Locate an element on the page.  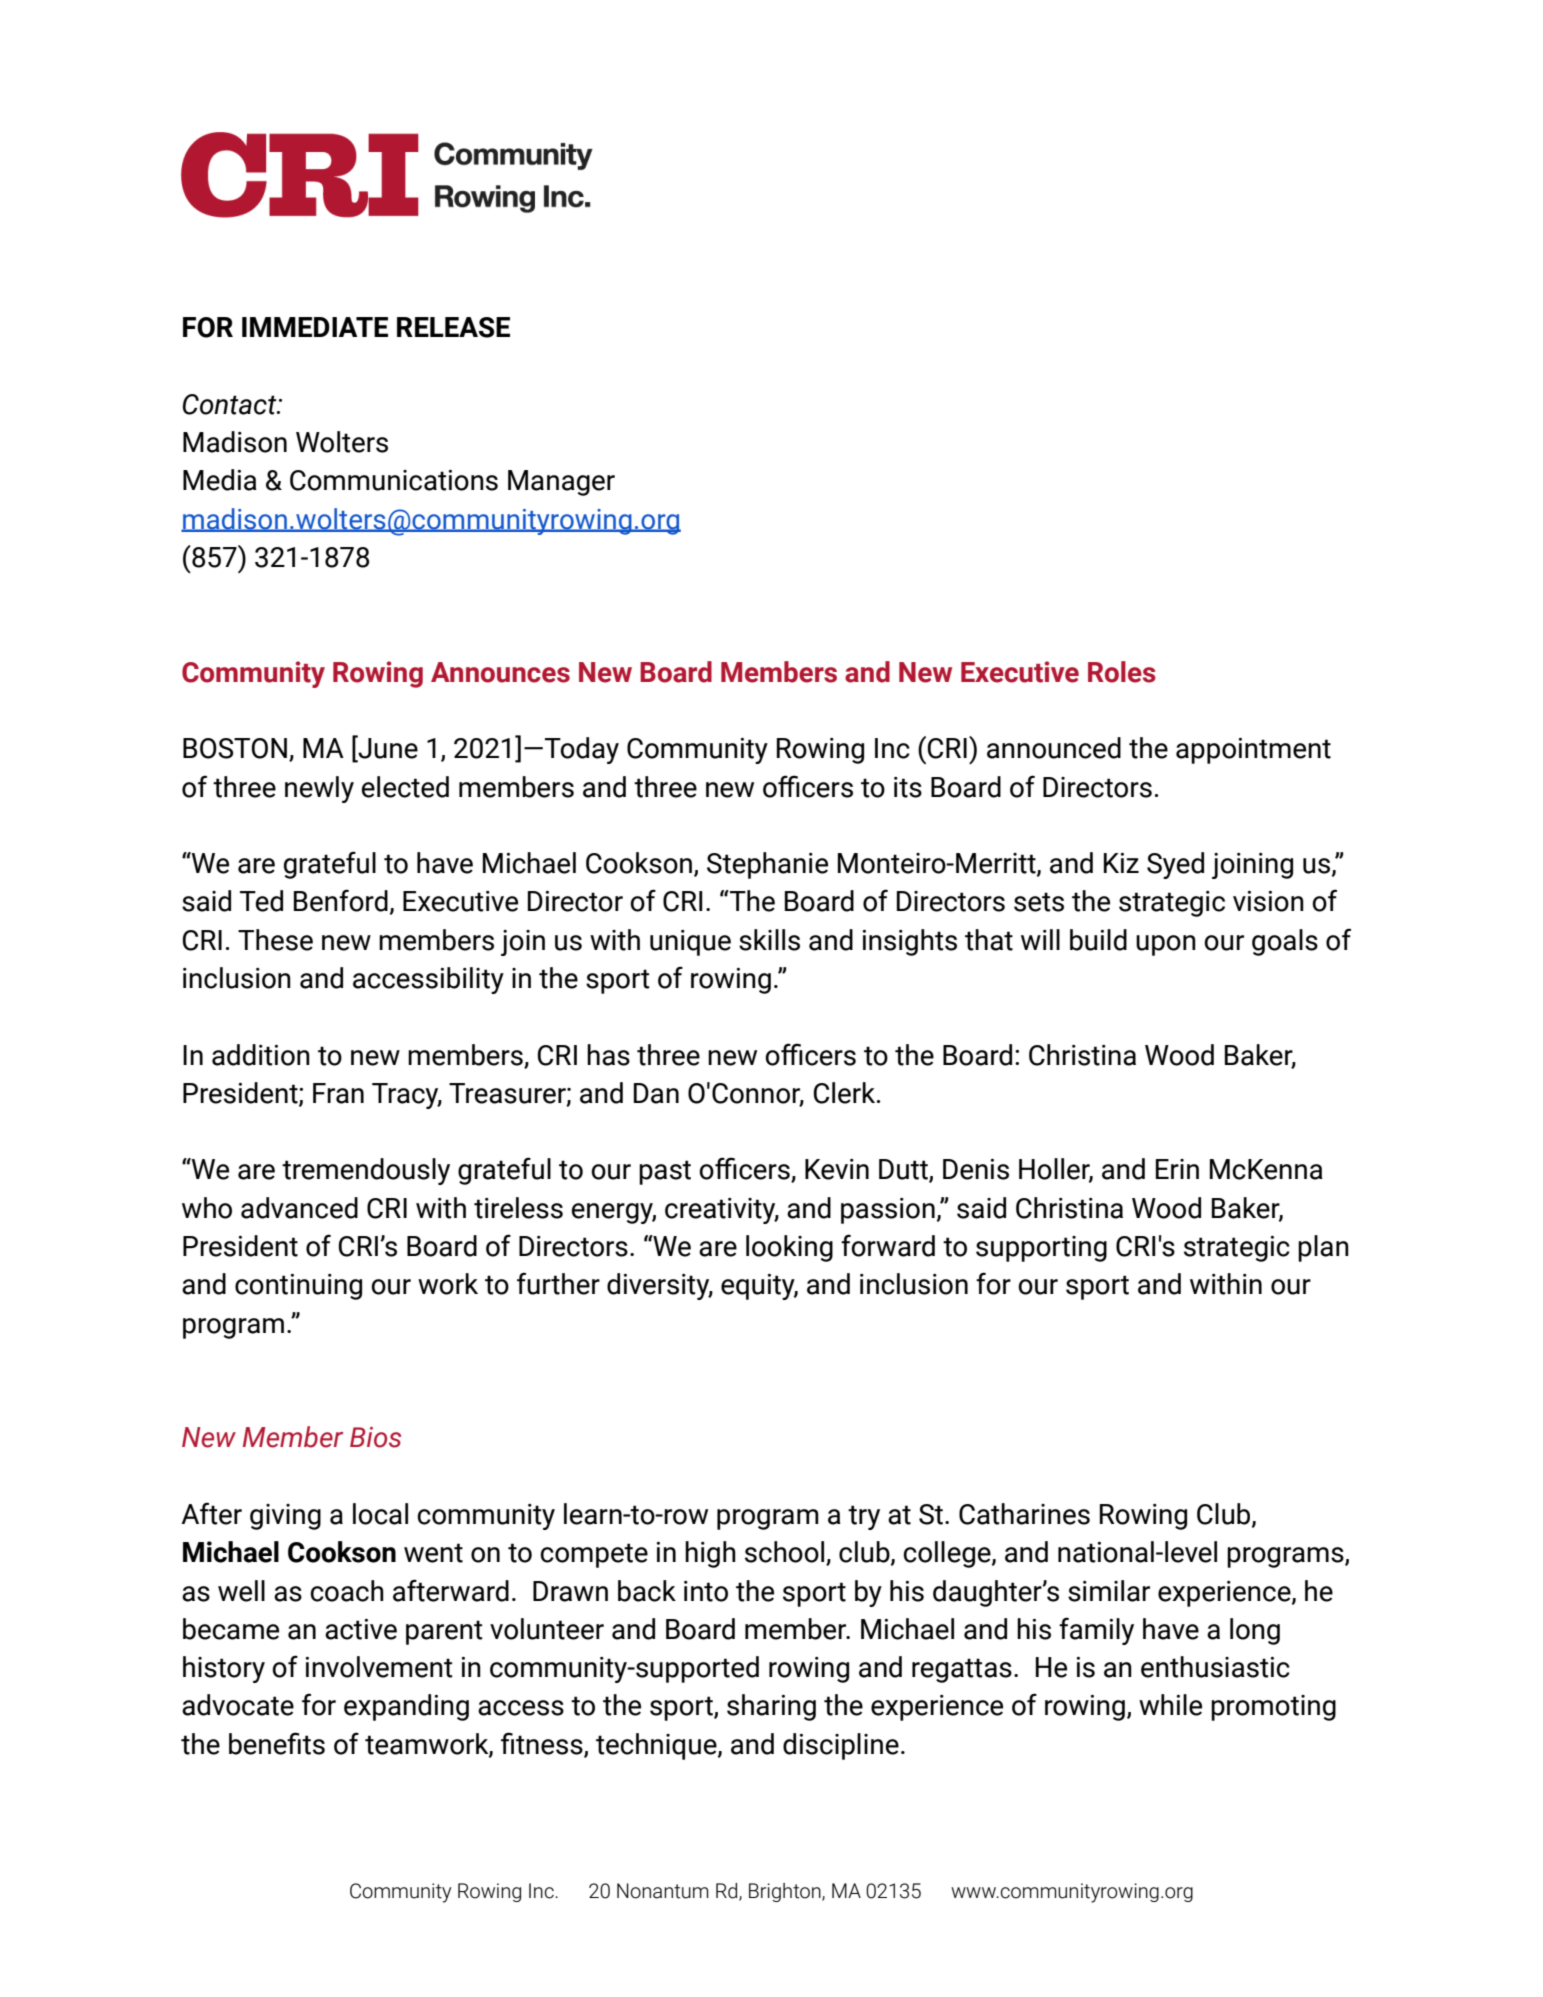
Brighton is located at coordinates (786, 1892).
